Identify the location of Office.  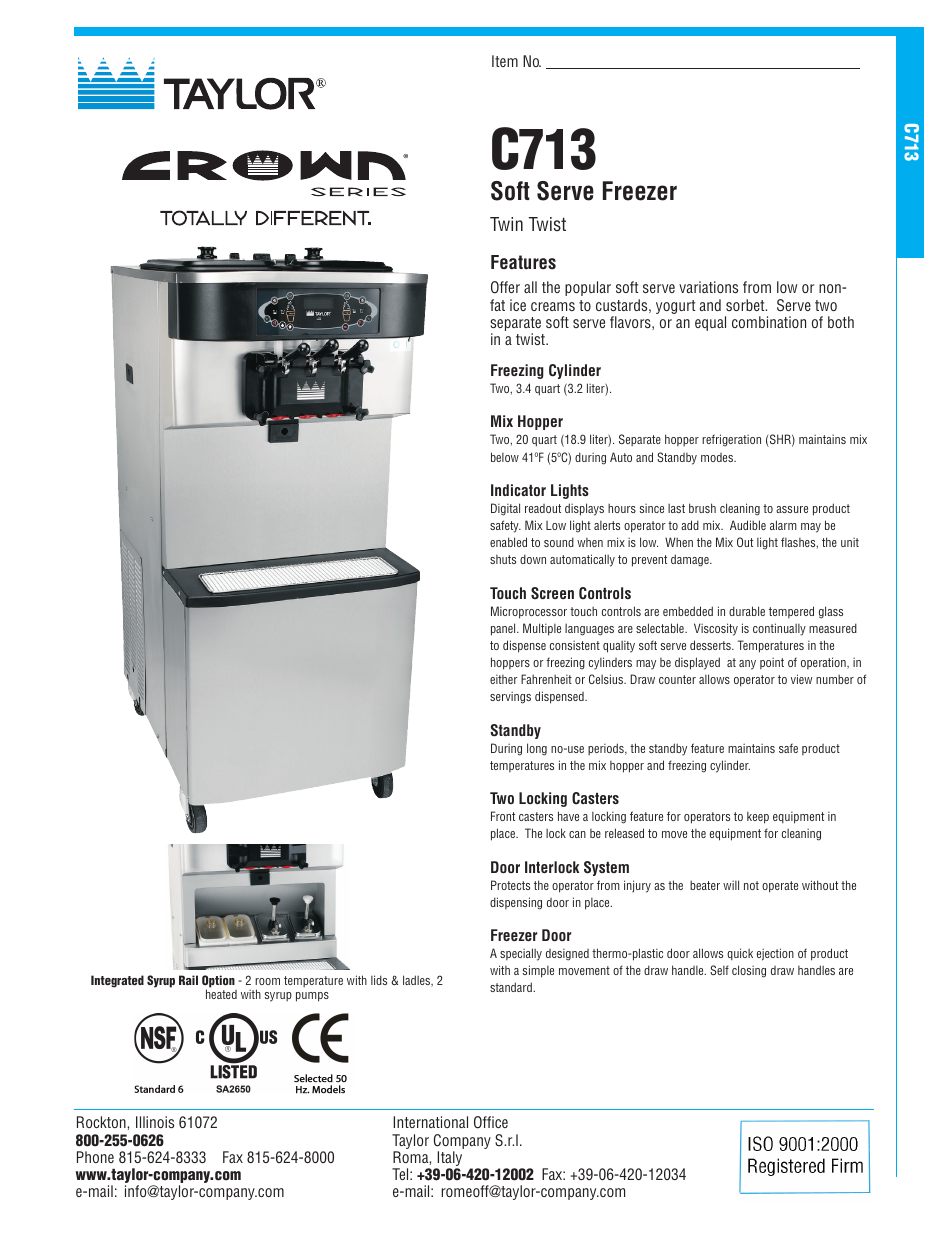
(491, 1122).
